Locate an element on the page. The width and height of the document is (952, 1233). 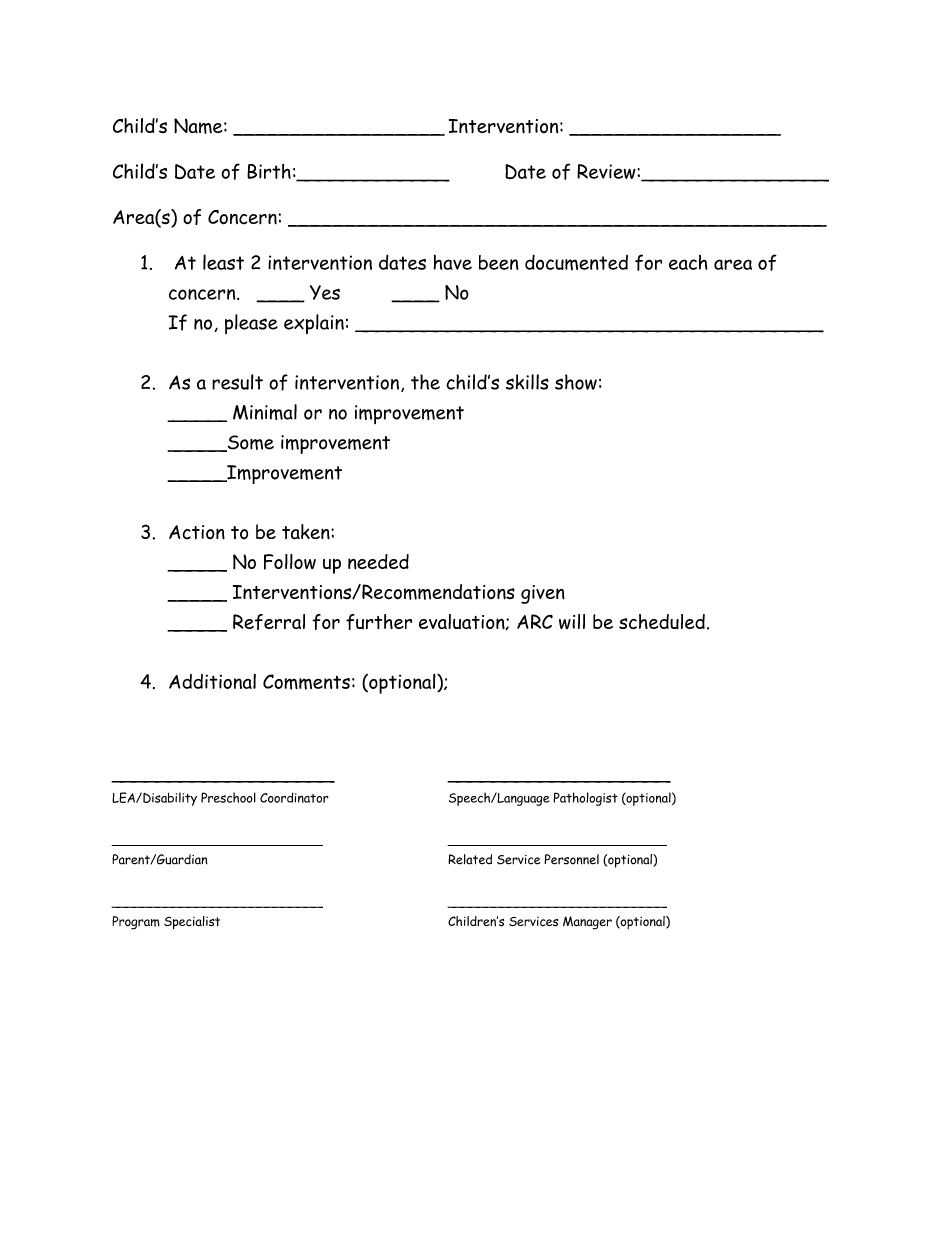
least is located at coordinates (223, 262).
